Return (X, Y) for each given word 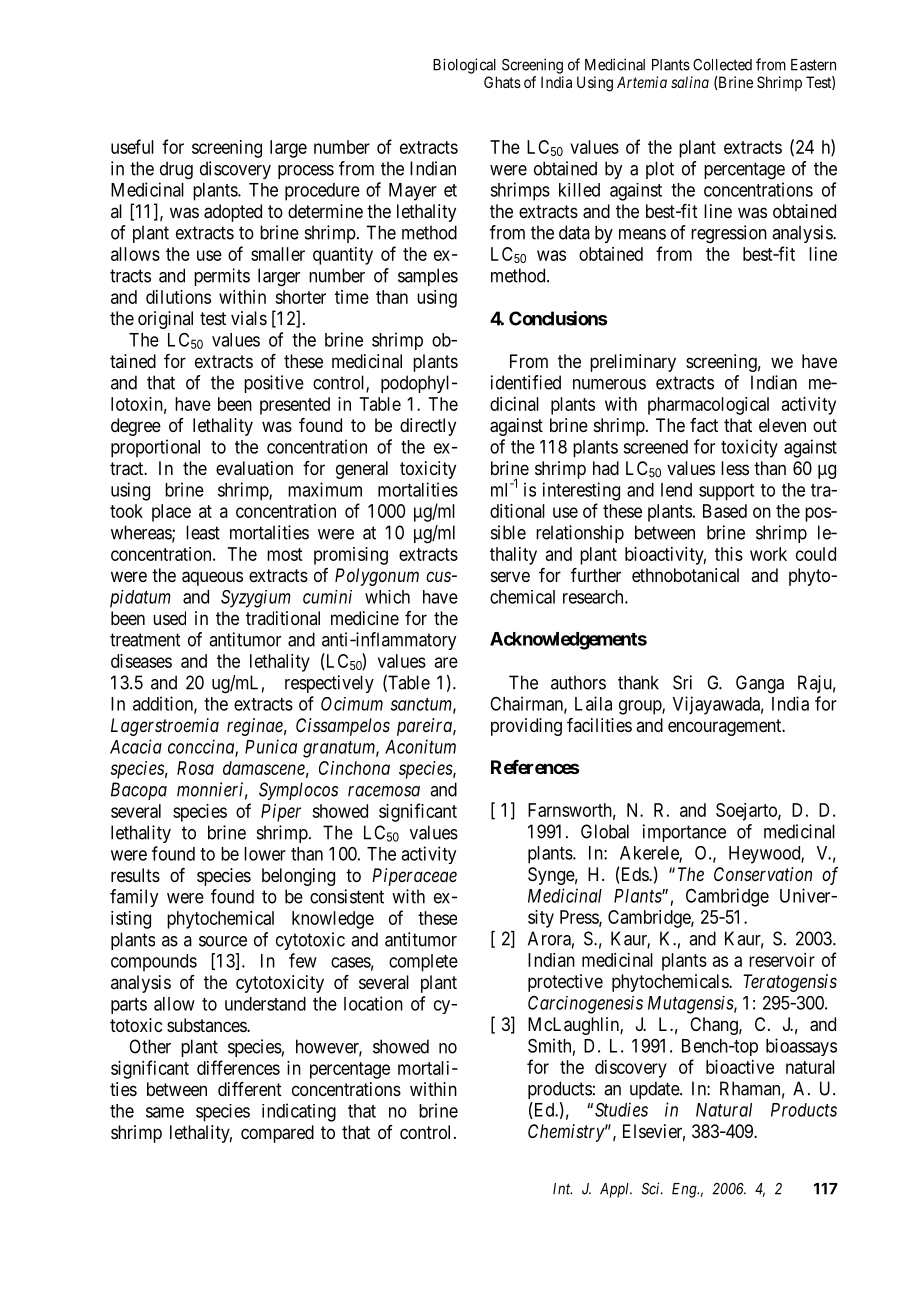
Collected (722, 65)
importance (684, 833)
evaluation (254, 468)
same (165, 1112)
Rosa (195, 768)
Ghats (502, 82)
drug (176, 170)
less (735, 468)
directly (428, 427)
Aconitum (420, 746)
